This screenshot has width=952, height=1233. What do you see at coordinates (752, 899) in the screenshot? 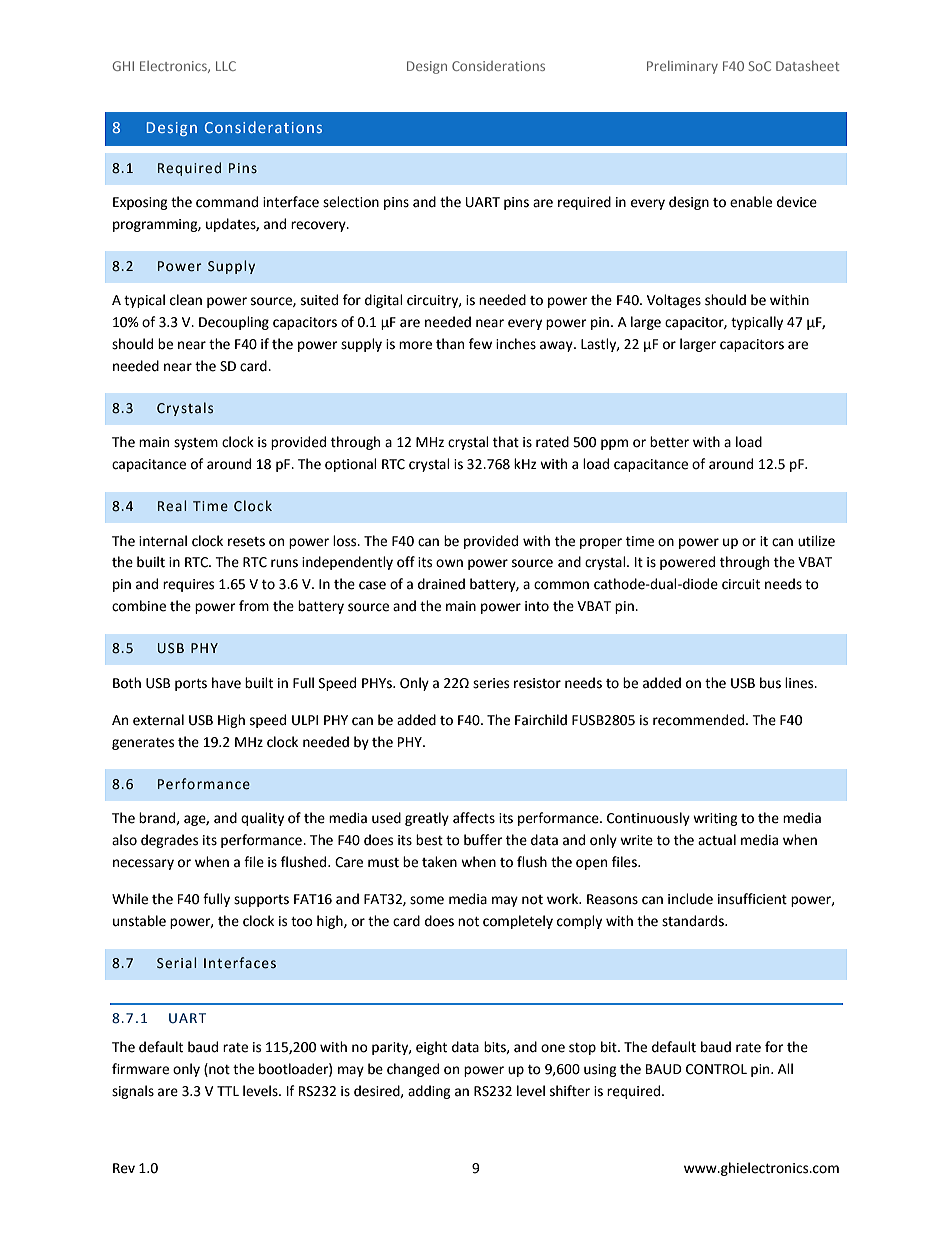
I see `insufficient` at bounding box center [752, 899].
